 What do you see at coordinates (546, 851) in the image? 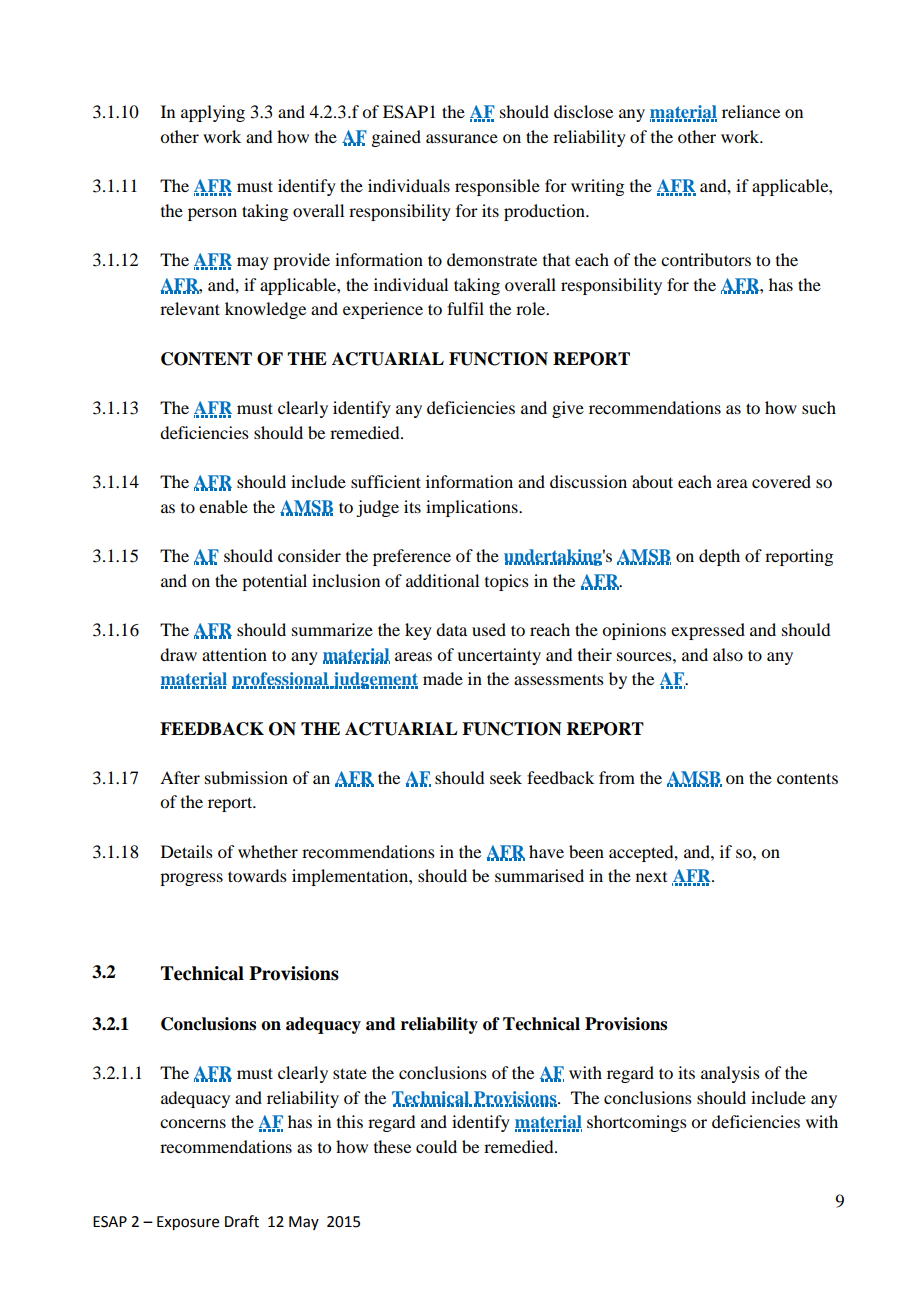
I see `have` at bounding box center [546, 851].
